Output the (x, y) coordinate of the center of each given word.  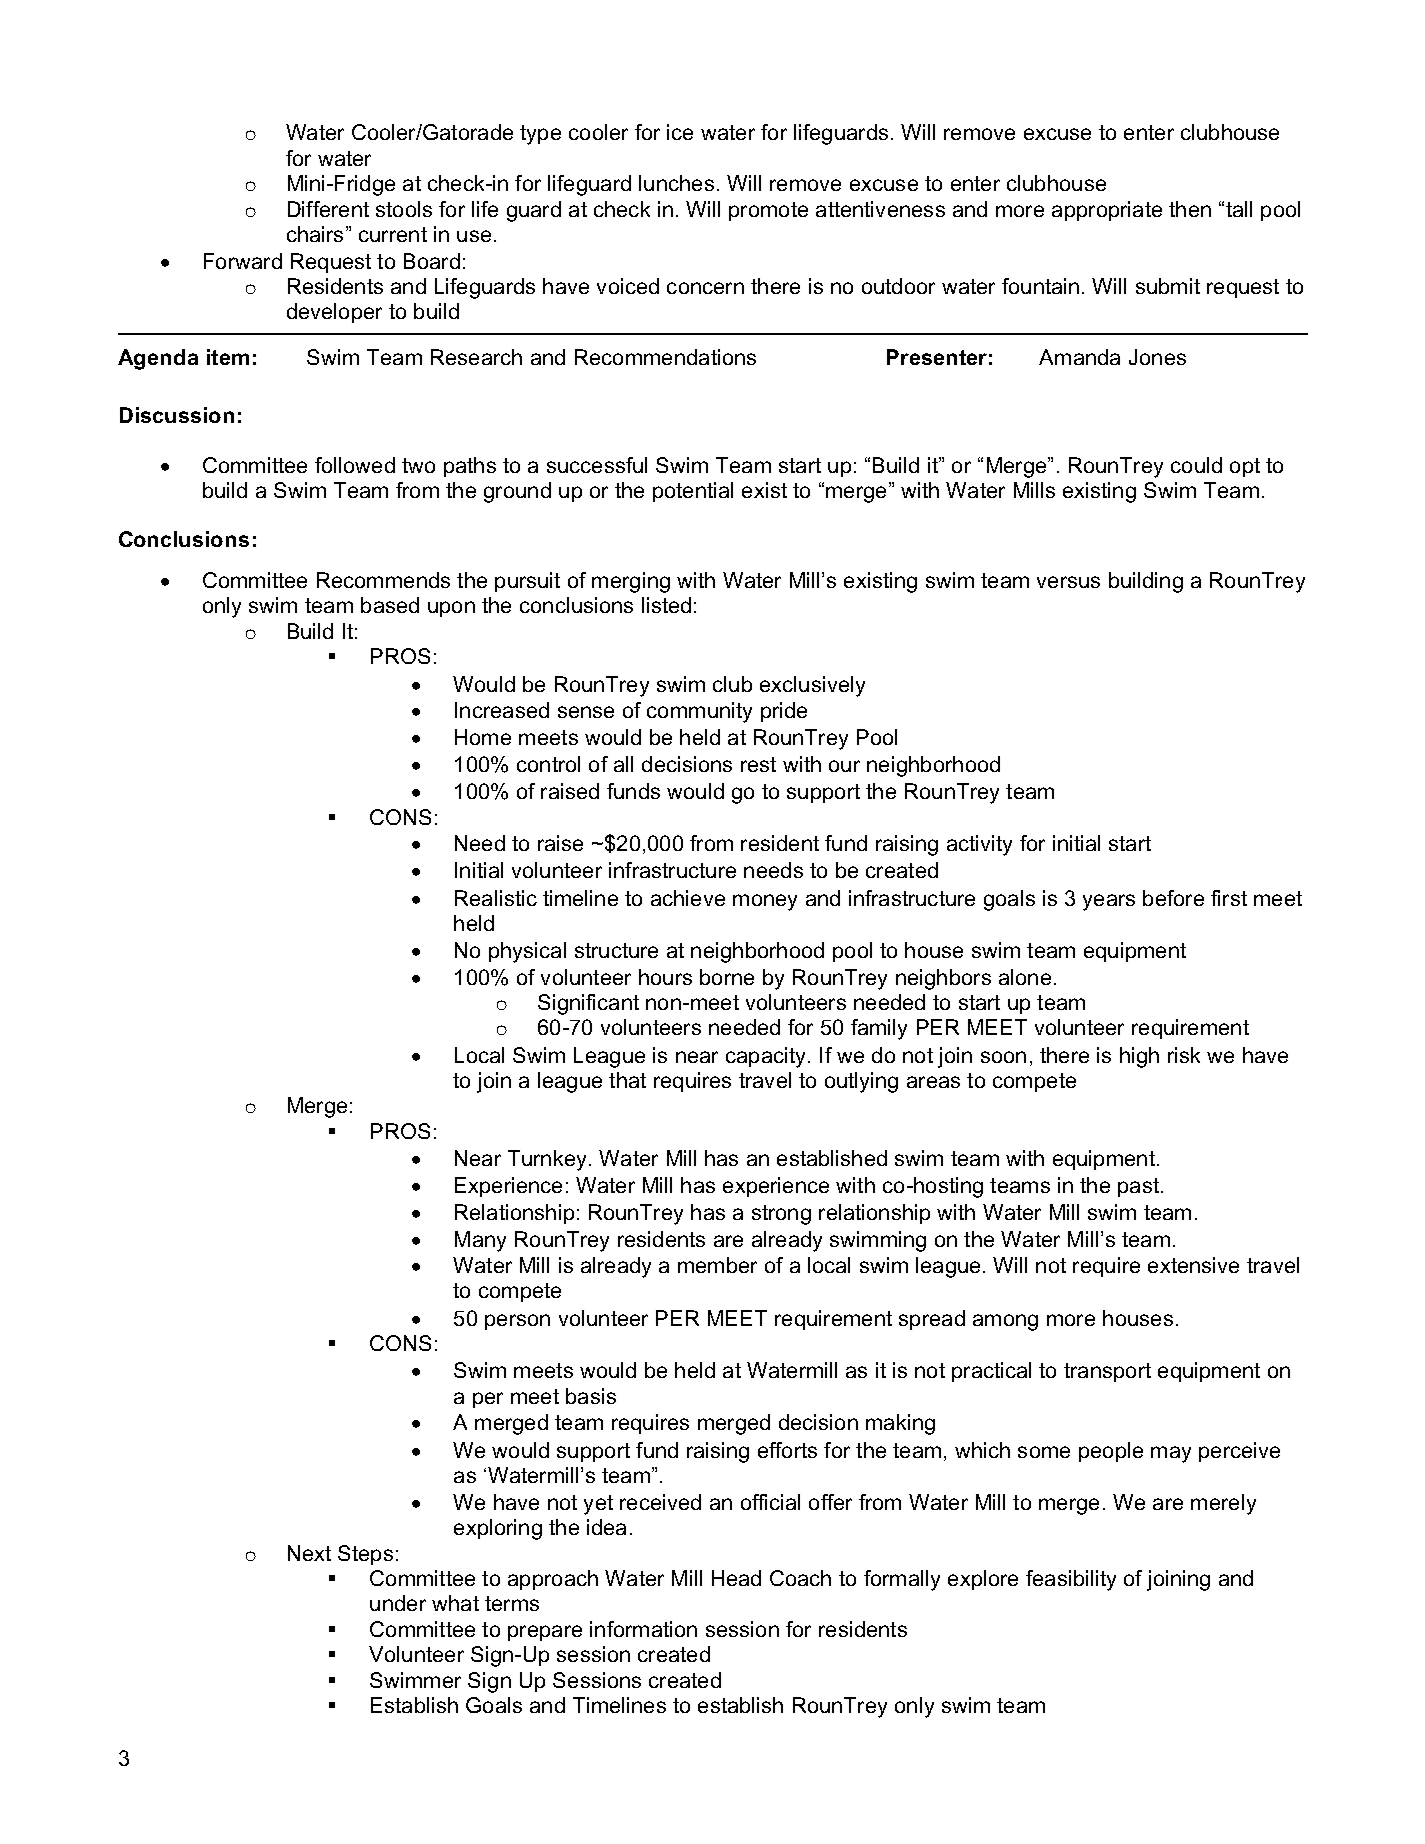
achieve (688, 898)
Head (736, 1578)
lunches (676, 183)
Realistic (496, 898)
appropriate (1107, 211)
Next (309, 1553)
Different (328, 209)
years (1109, 902)
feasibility (1071, 1580)
